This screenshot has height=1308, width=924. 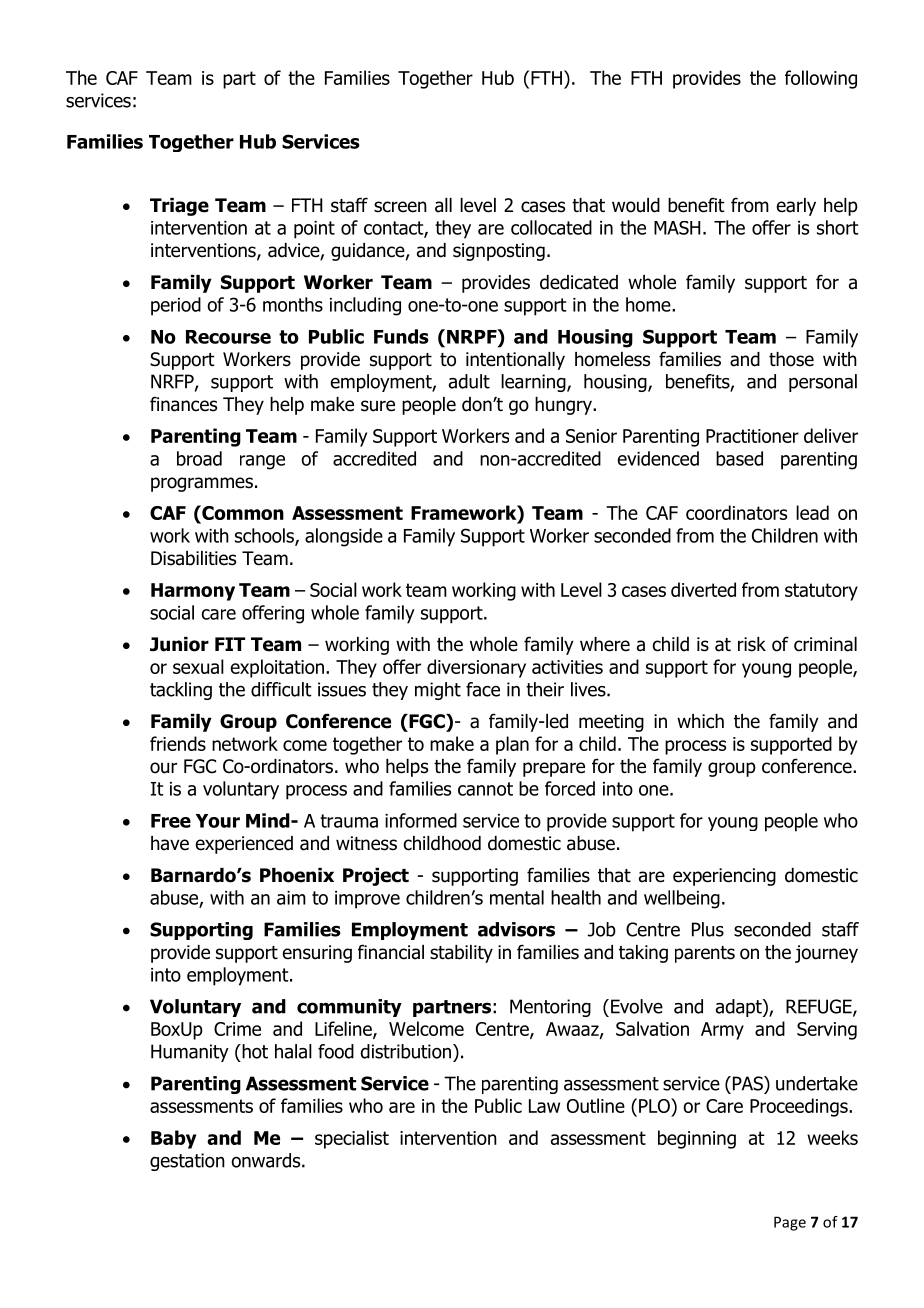 I want to click on collocated, so click(x=551, y=227).
